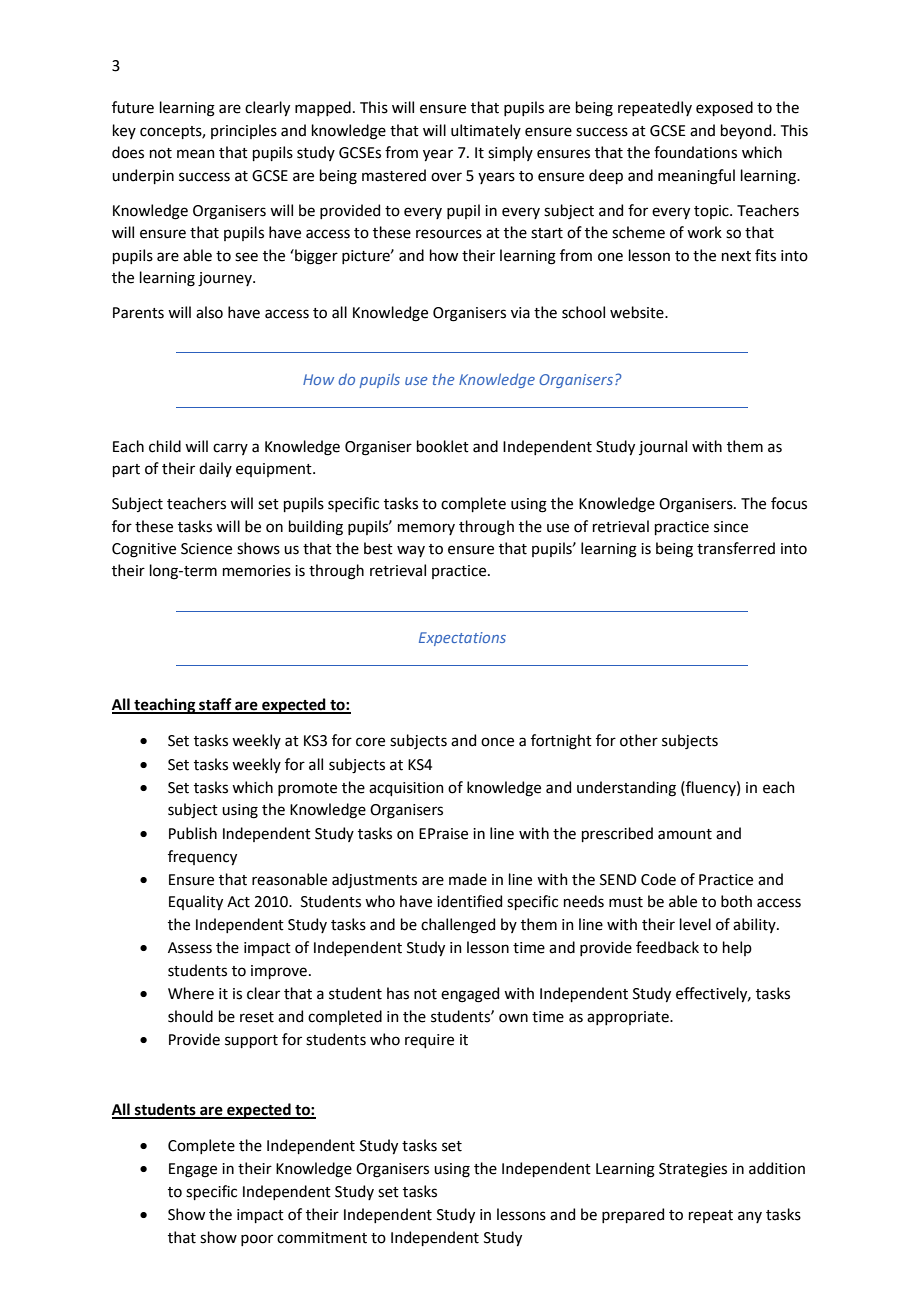 Image resolution: width=924 pixels, height=1308 pixels. Describe the element at coordinates (244, 131) in the document. I see `principles` at that location.
